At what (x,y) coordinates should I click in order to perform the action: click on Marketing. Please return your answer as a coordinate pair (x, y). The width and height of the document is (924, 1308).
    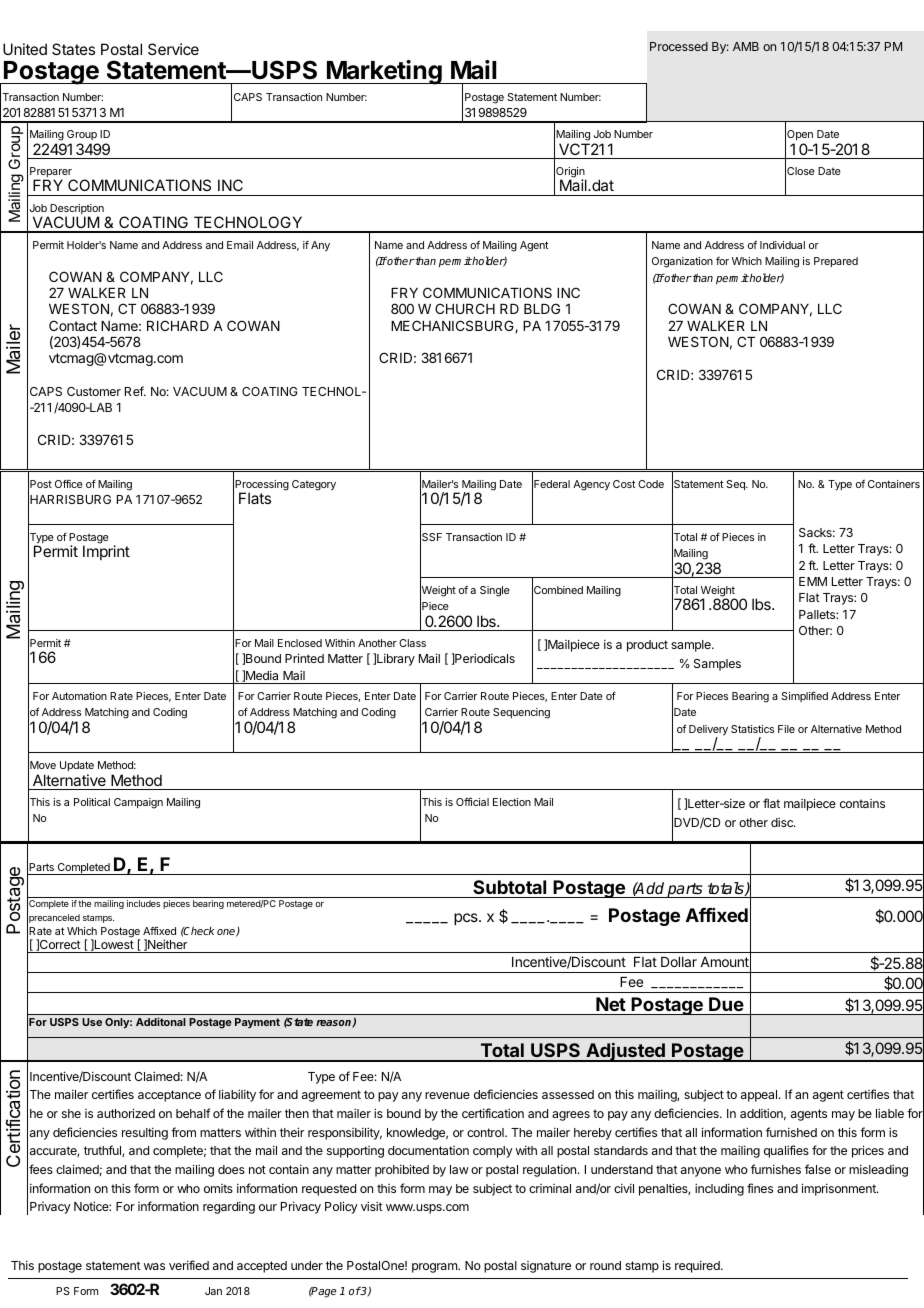
    Looking at the image, I should click on (384, 72).
